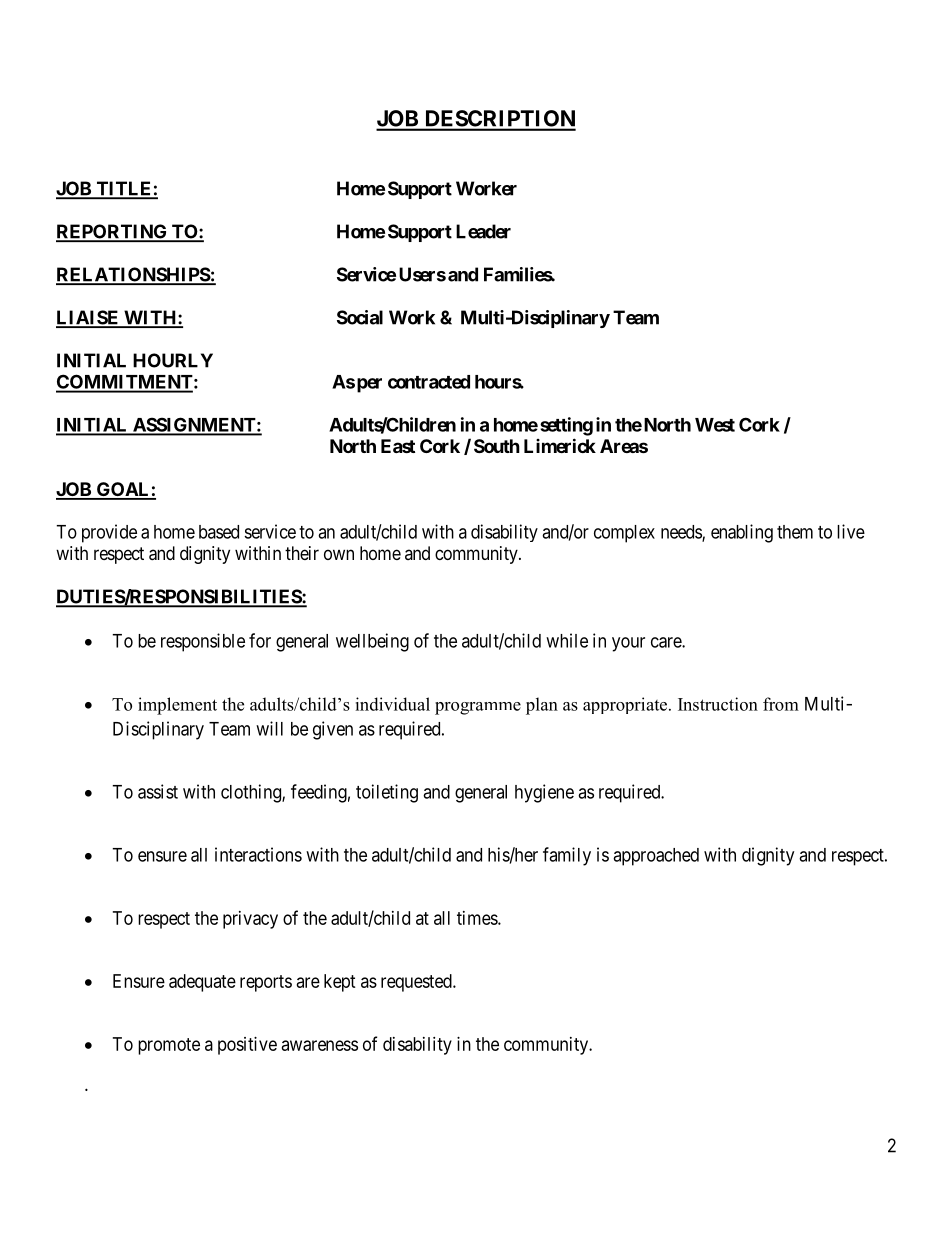 This screenshot has width=952, height=1233. Describe the element at coordinates (656, 857) in the screenshot. I see `approached` at that location.
